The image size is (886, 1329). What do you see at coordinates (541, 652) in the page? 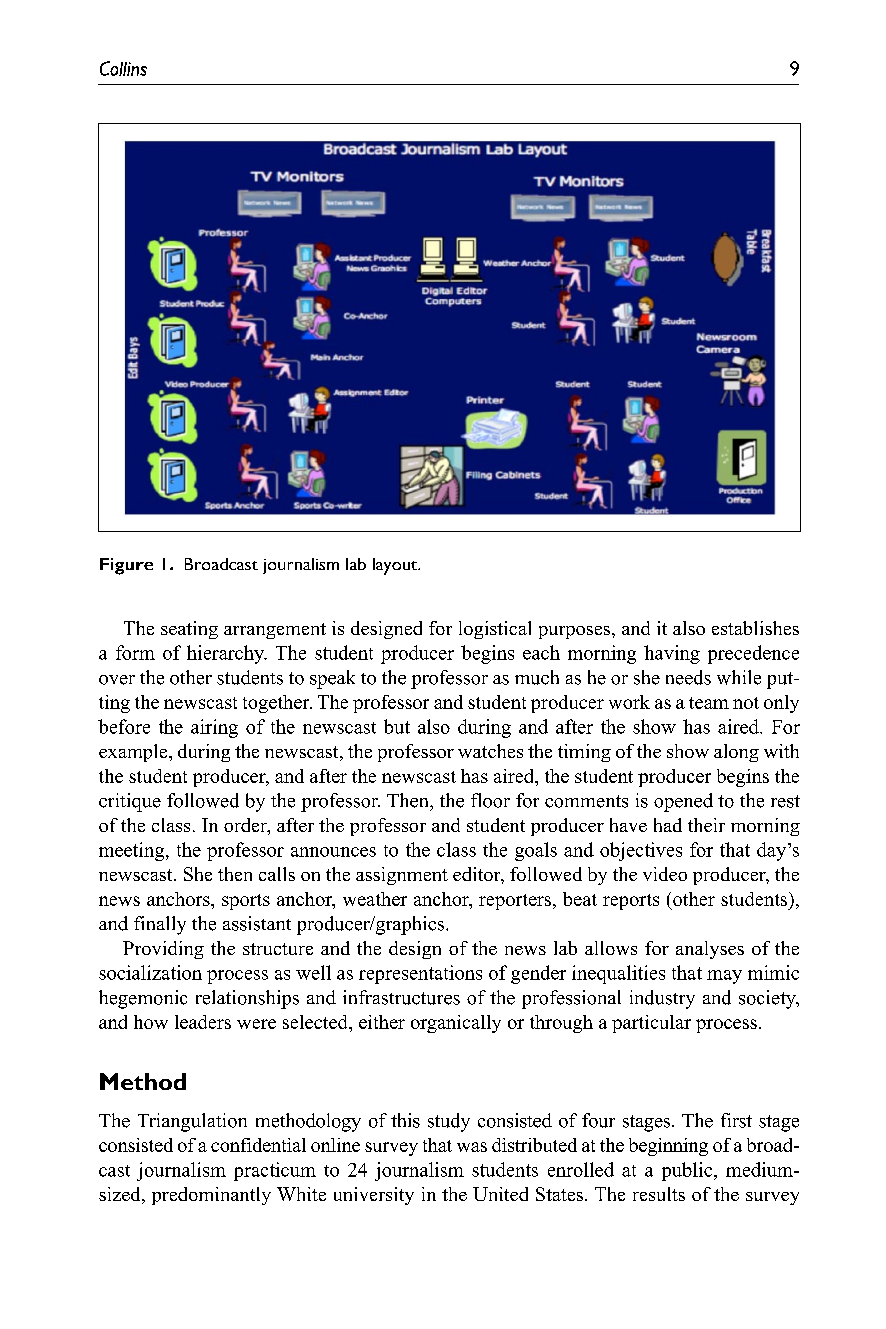
I see `each` at bounding box center [541, 652].
